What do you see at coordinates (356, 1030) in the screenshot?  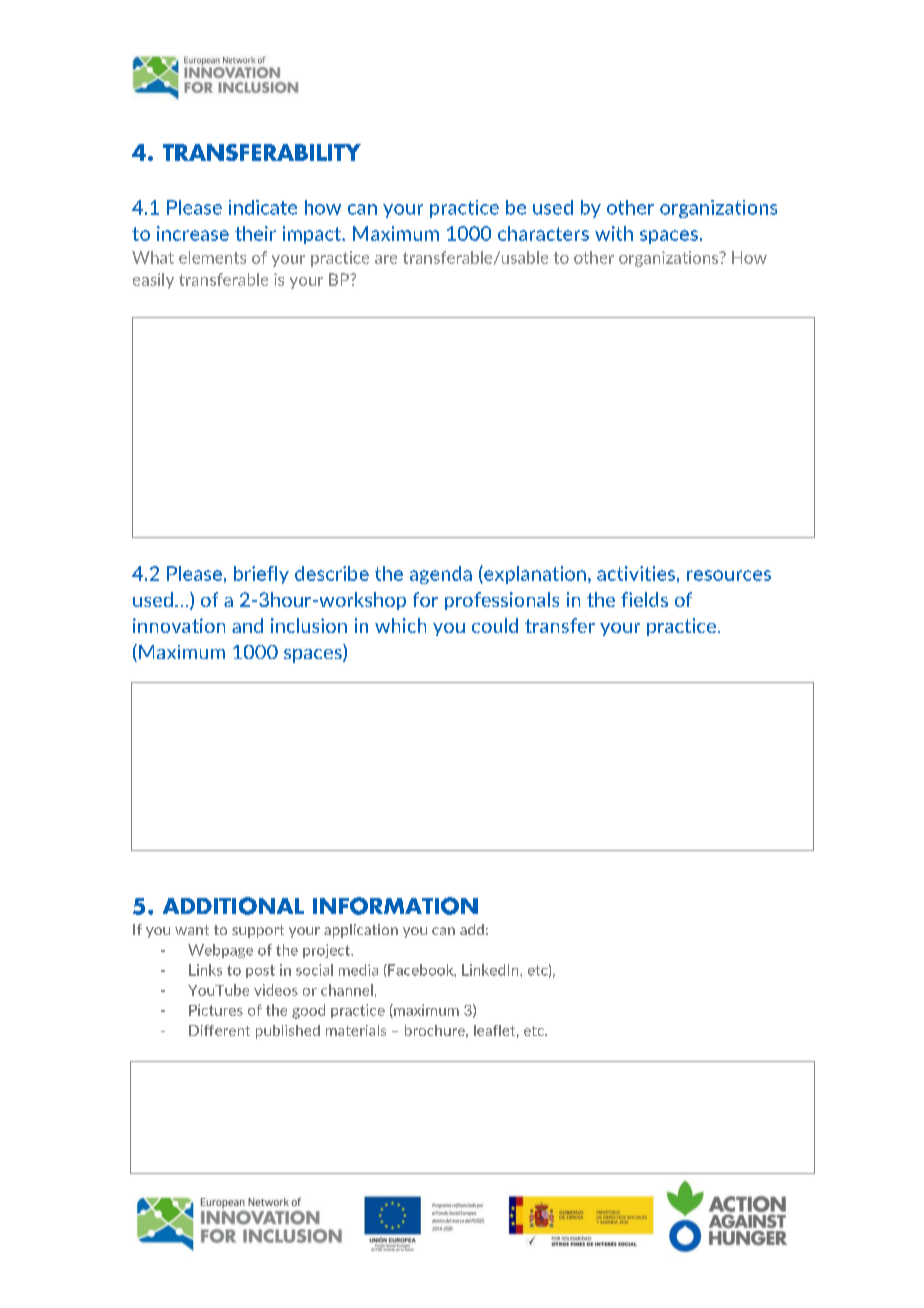 I see `materials` at bounding box center [356, 1030].
